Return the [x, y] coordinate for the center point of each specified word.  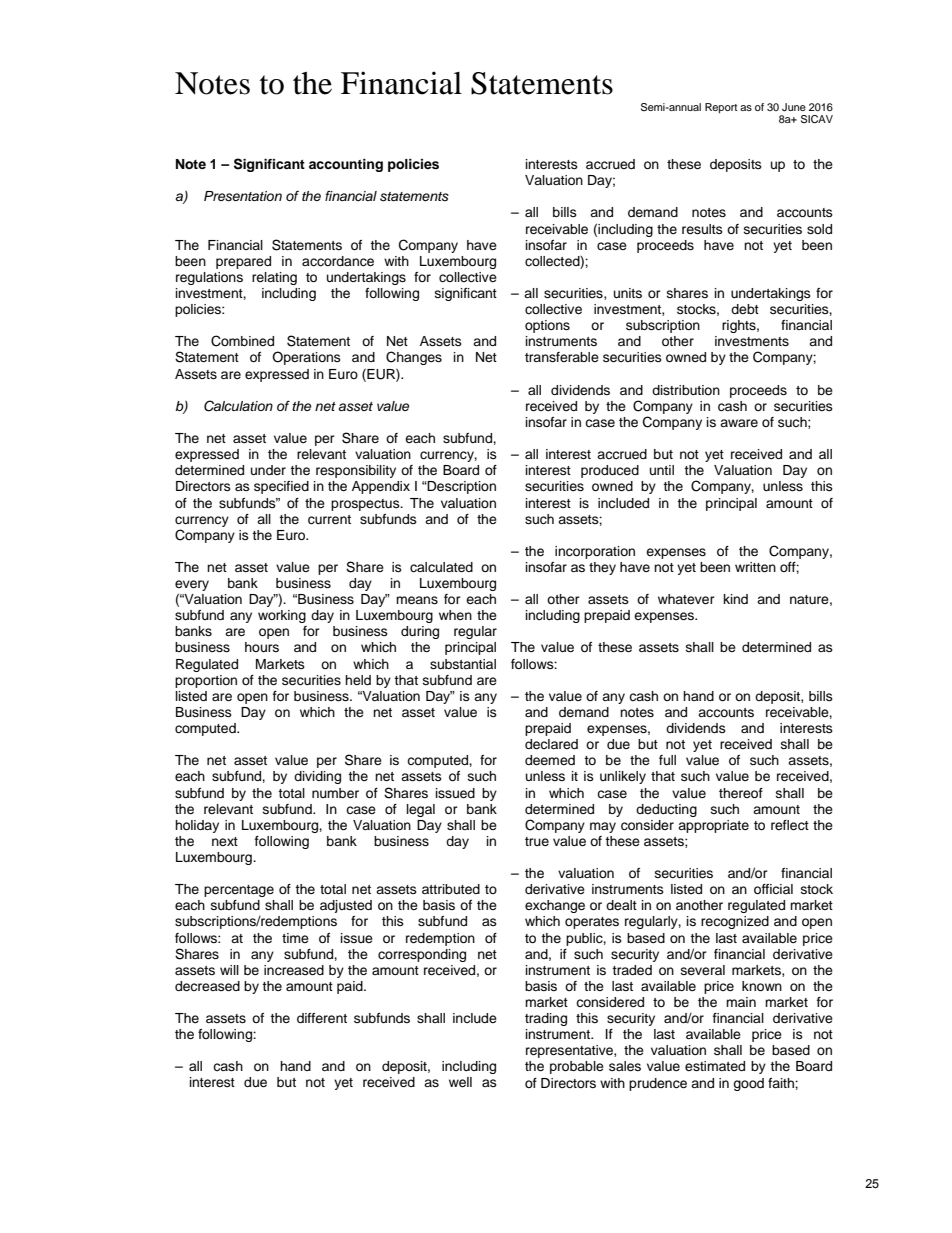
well [460, 1082]
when [455, 615]
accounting [346, 165]
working [282, 616]
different [322, 1018]
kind [736, 599]
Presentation [243, 196]
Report [721, 108]
